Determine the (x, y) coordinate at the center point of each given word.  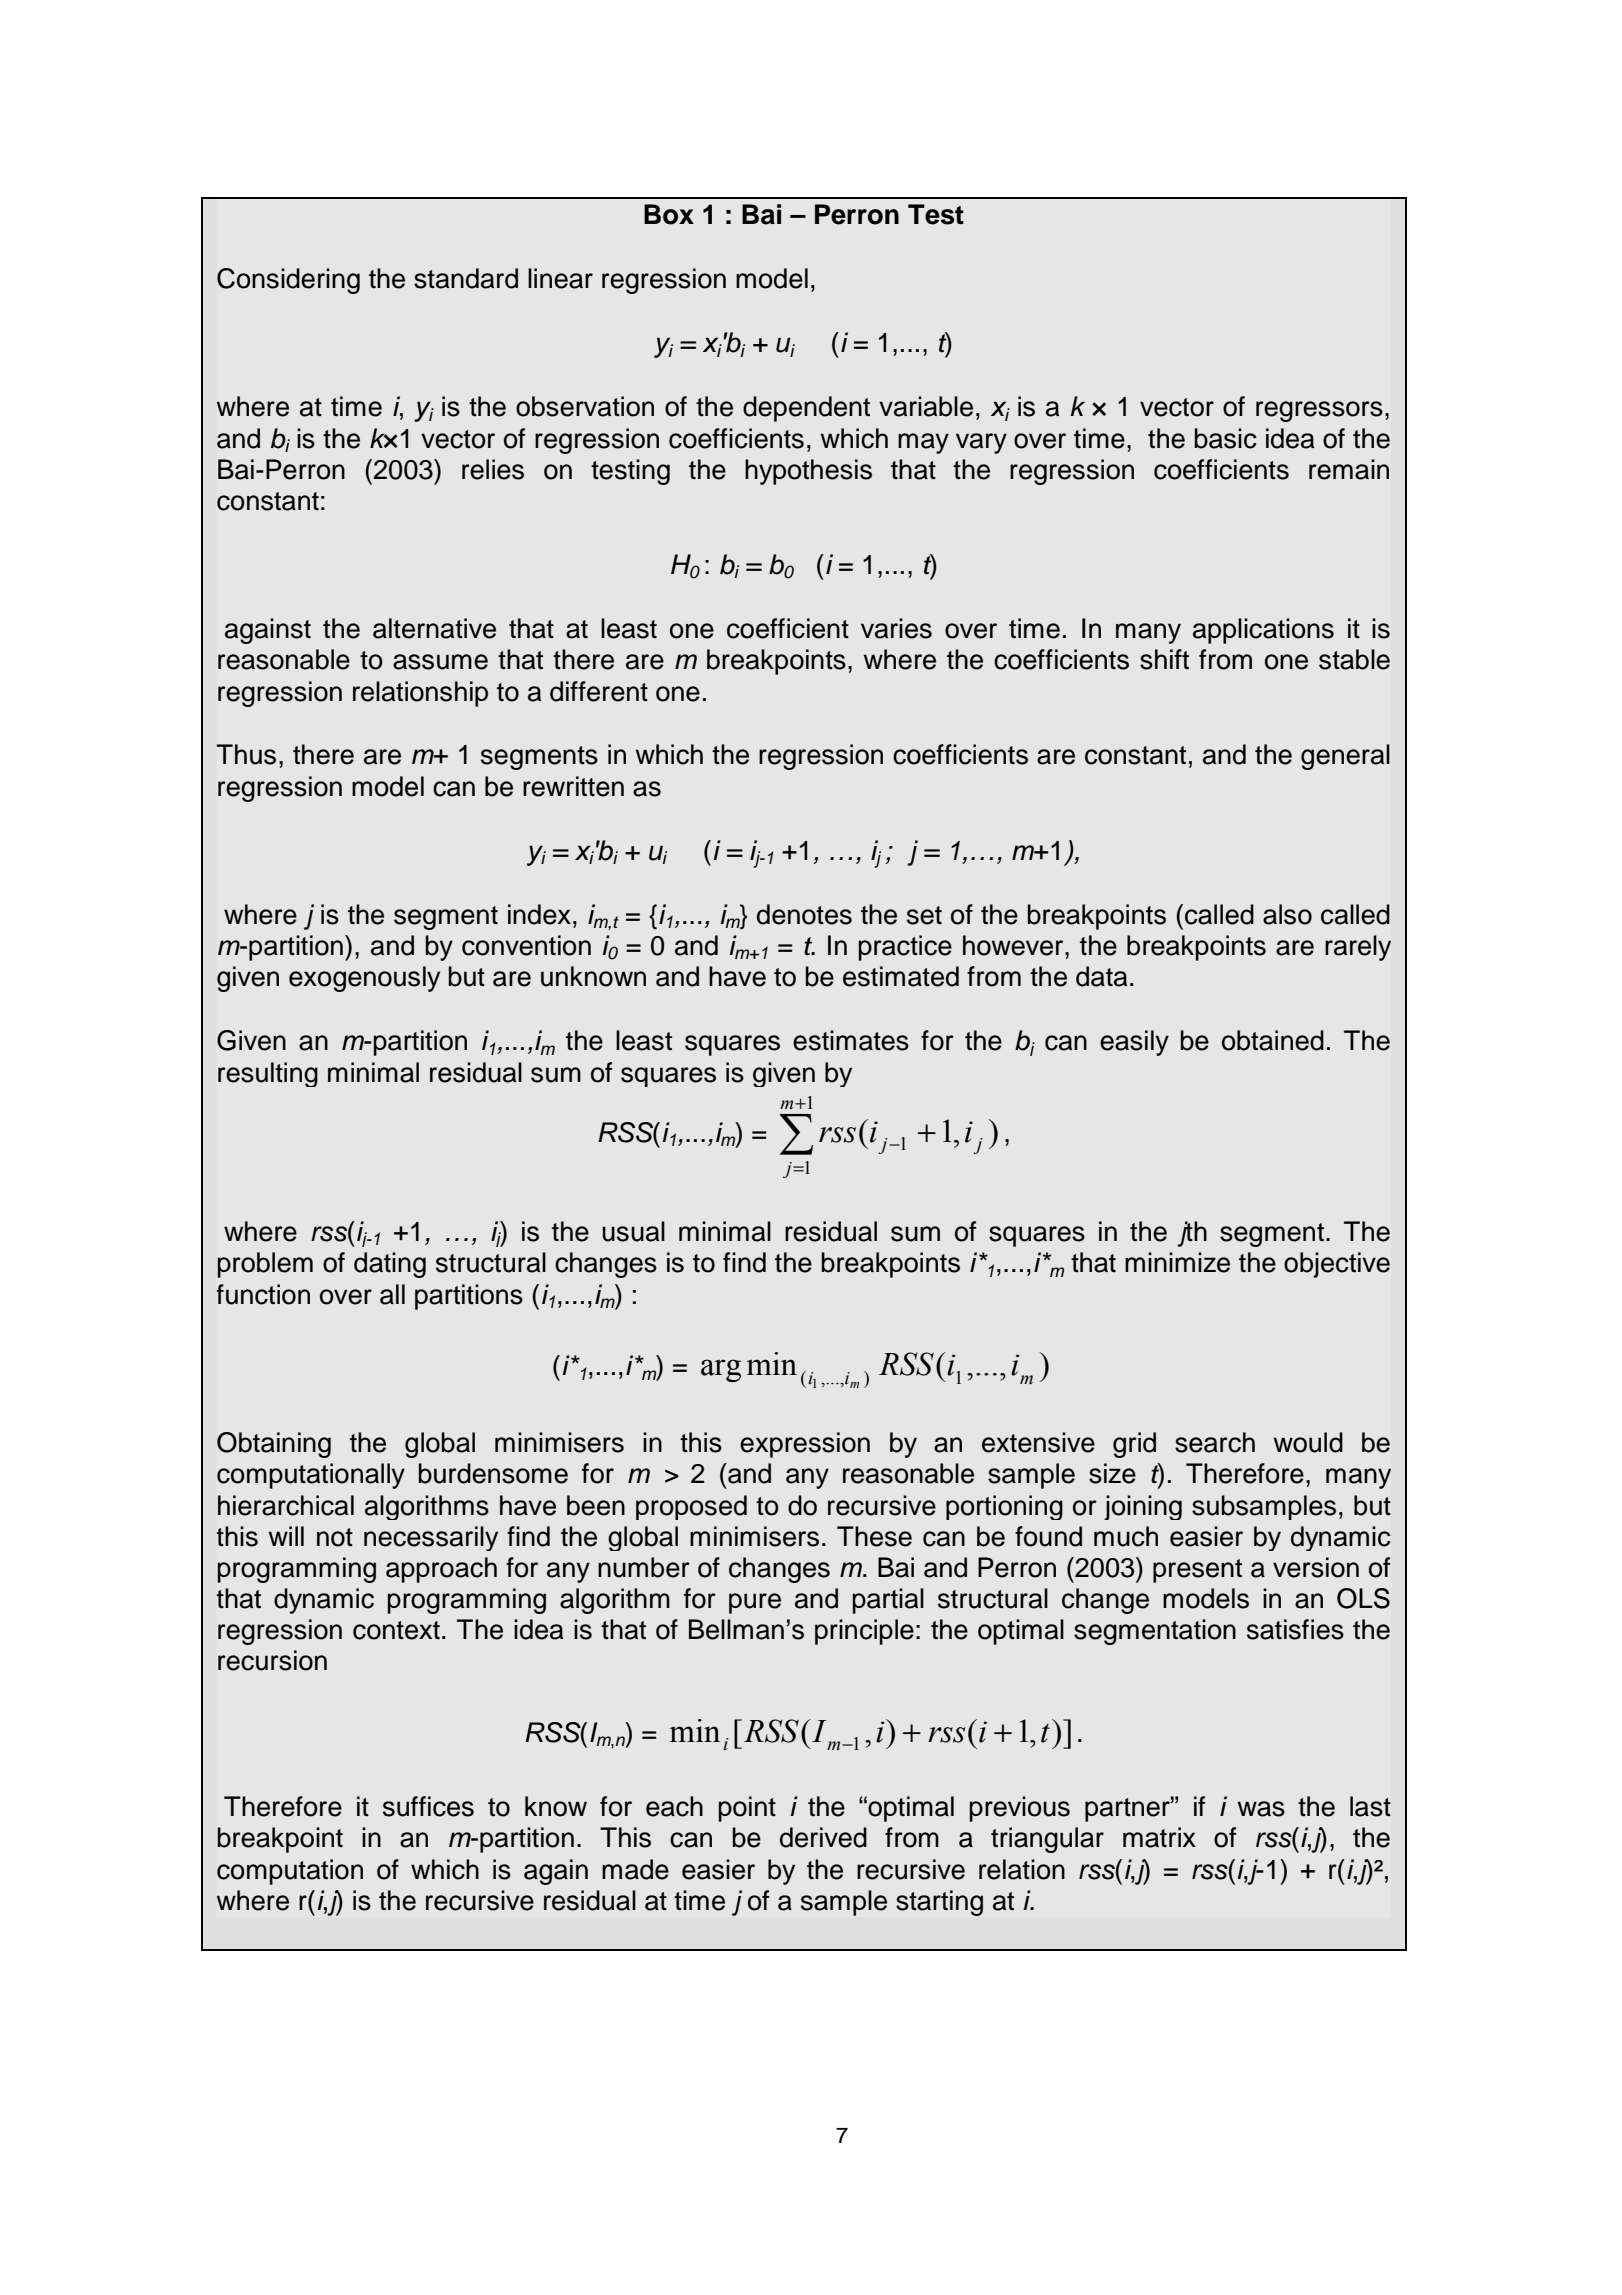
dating (390, 1265)
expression (805, 1445)
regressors (1319, 411)
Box (669, 214)
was (1261, 1809)
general (1345, 757)
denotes (804, 914)
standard (466, 278)
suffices (428, 1806)
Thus (246, 754)
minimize (1177, 1262)
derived (823, 1837)
